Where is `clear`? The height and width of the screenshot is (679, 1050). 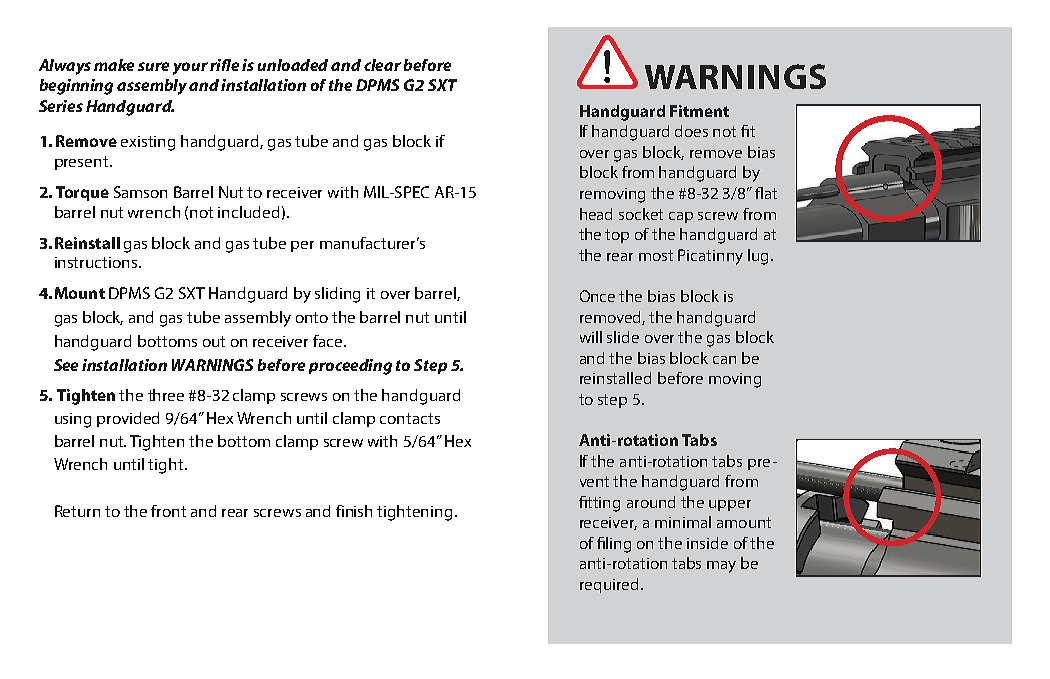 clear is located at coordinates (382, 65).
